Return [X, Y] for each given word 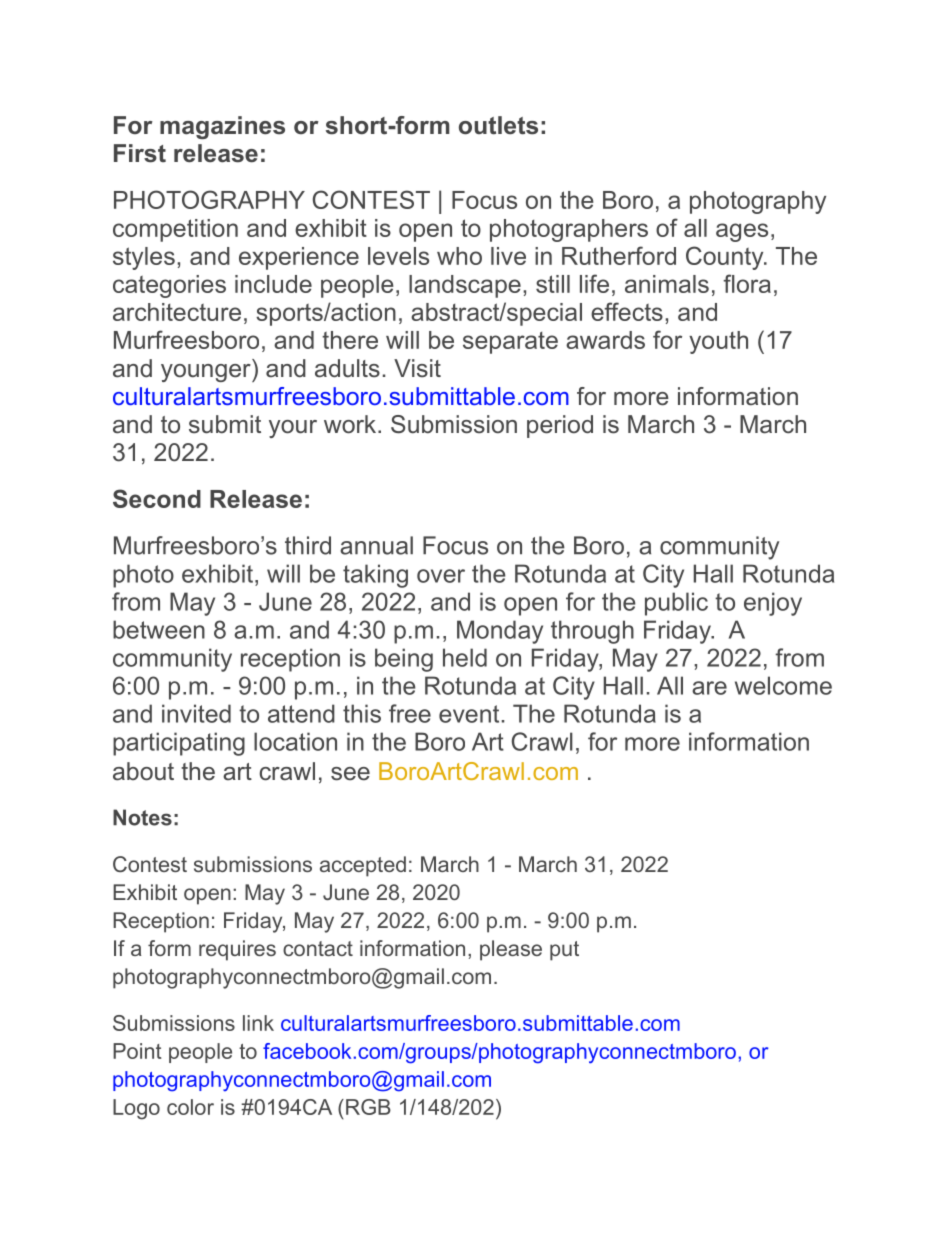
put [564, 951]
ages [742, 232]
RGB [368, 1107]
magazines [222, 127]
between [159, 629]
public [676, 604]
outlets [498, 125]
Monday [500, 632]
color [190, 1107]
